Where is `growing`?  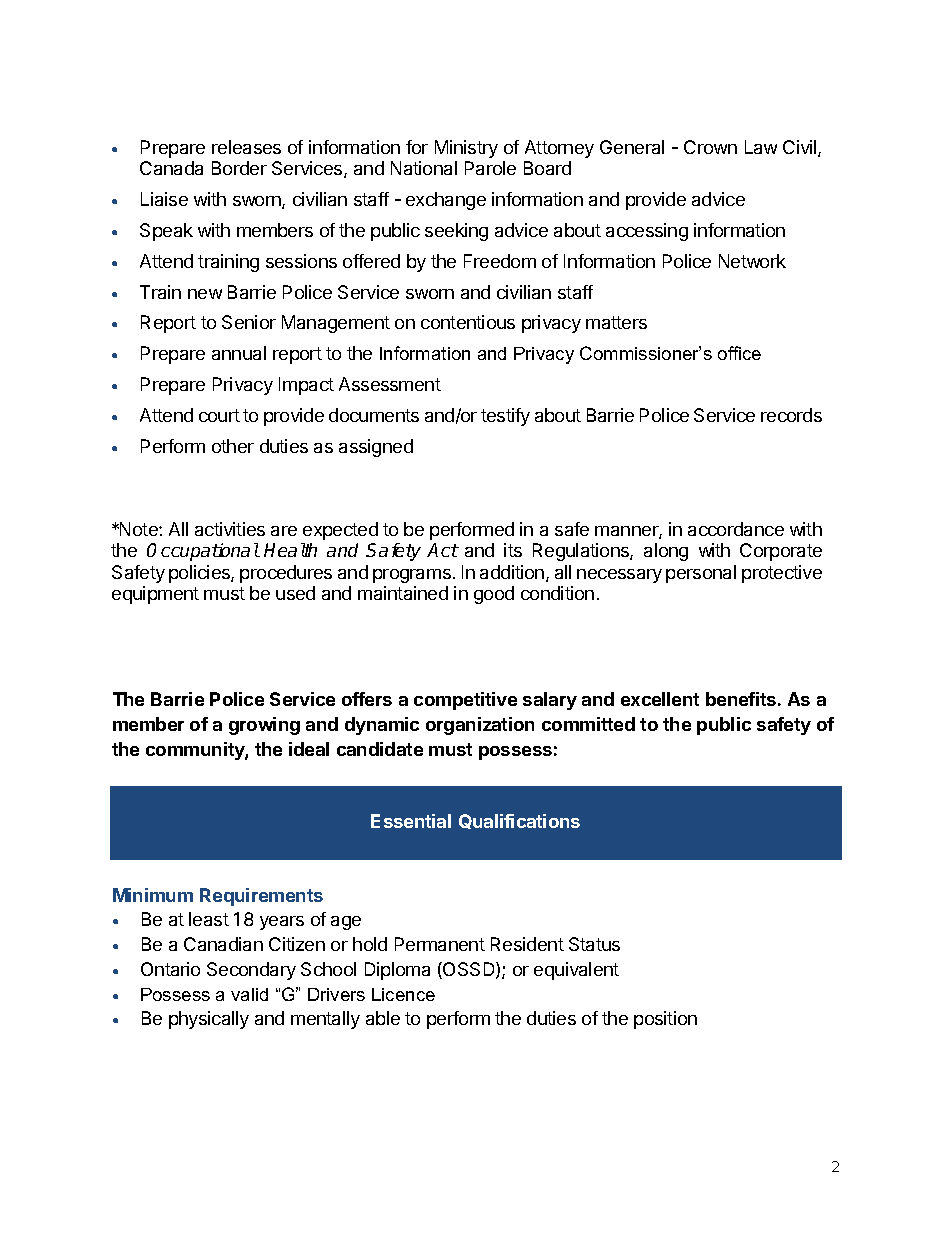
growing is located at coordinates (264, 726).
